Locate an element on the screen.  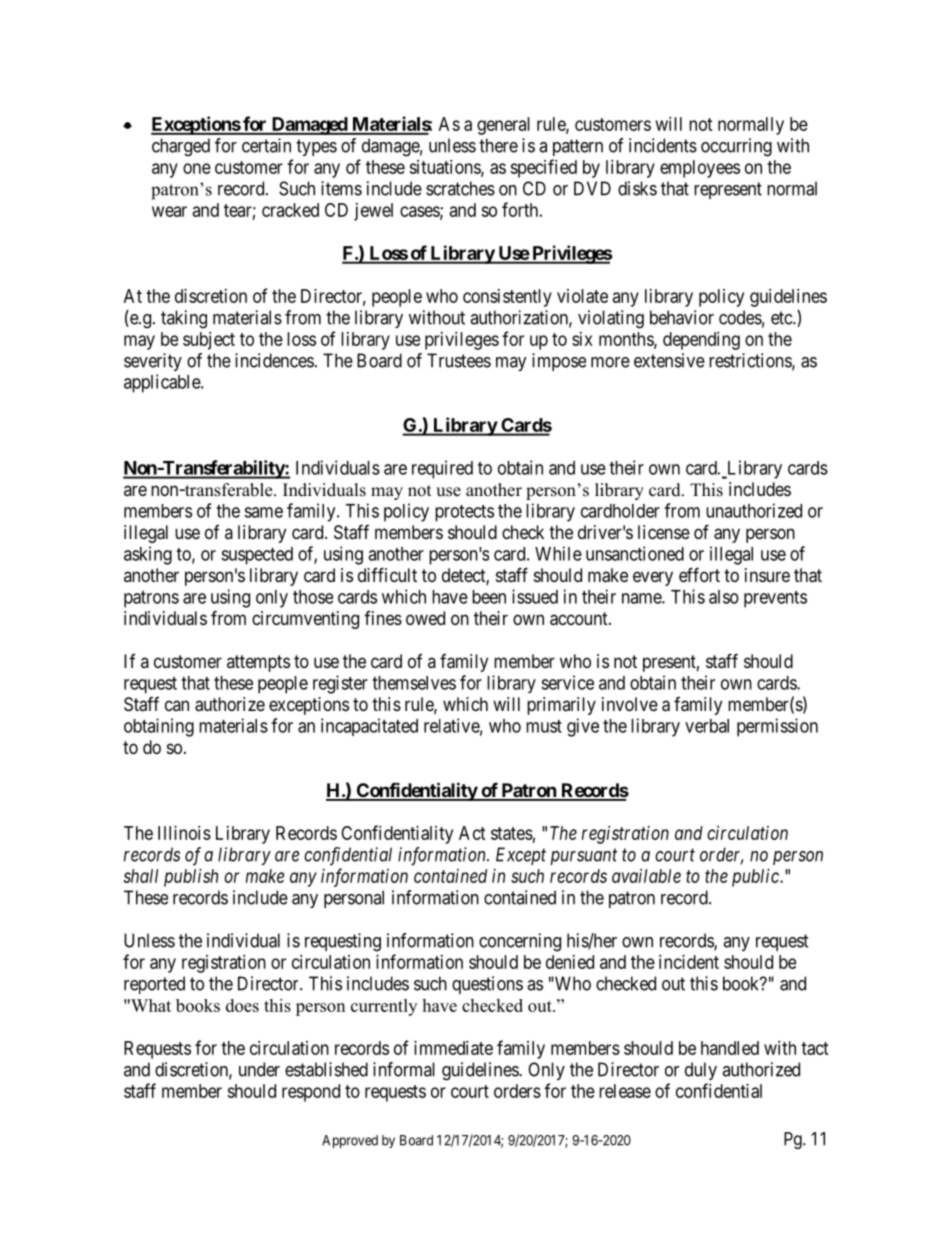
there is located at coordinates (498, 145).
